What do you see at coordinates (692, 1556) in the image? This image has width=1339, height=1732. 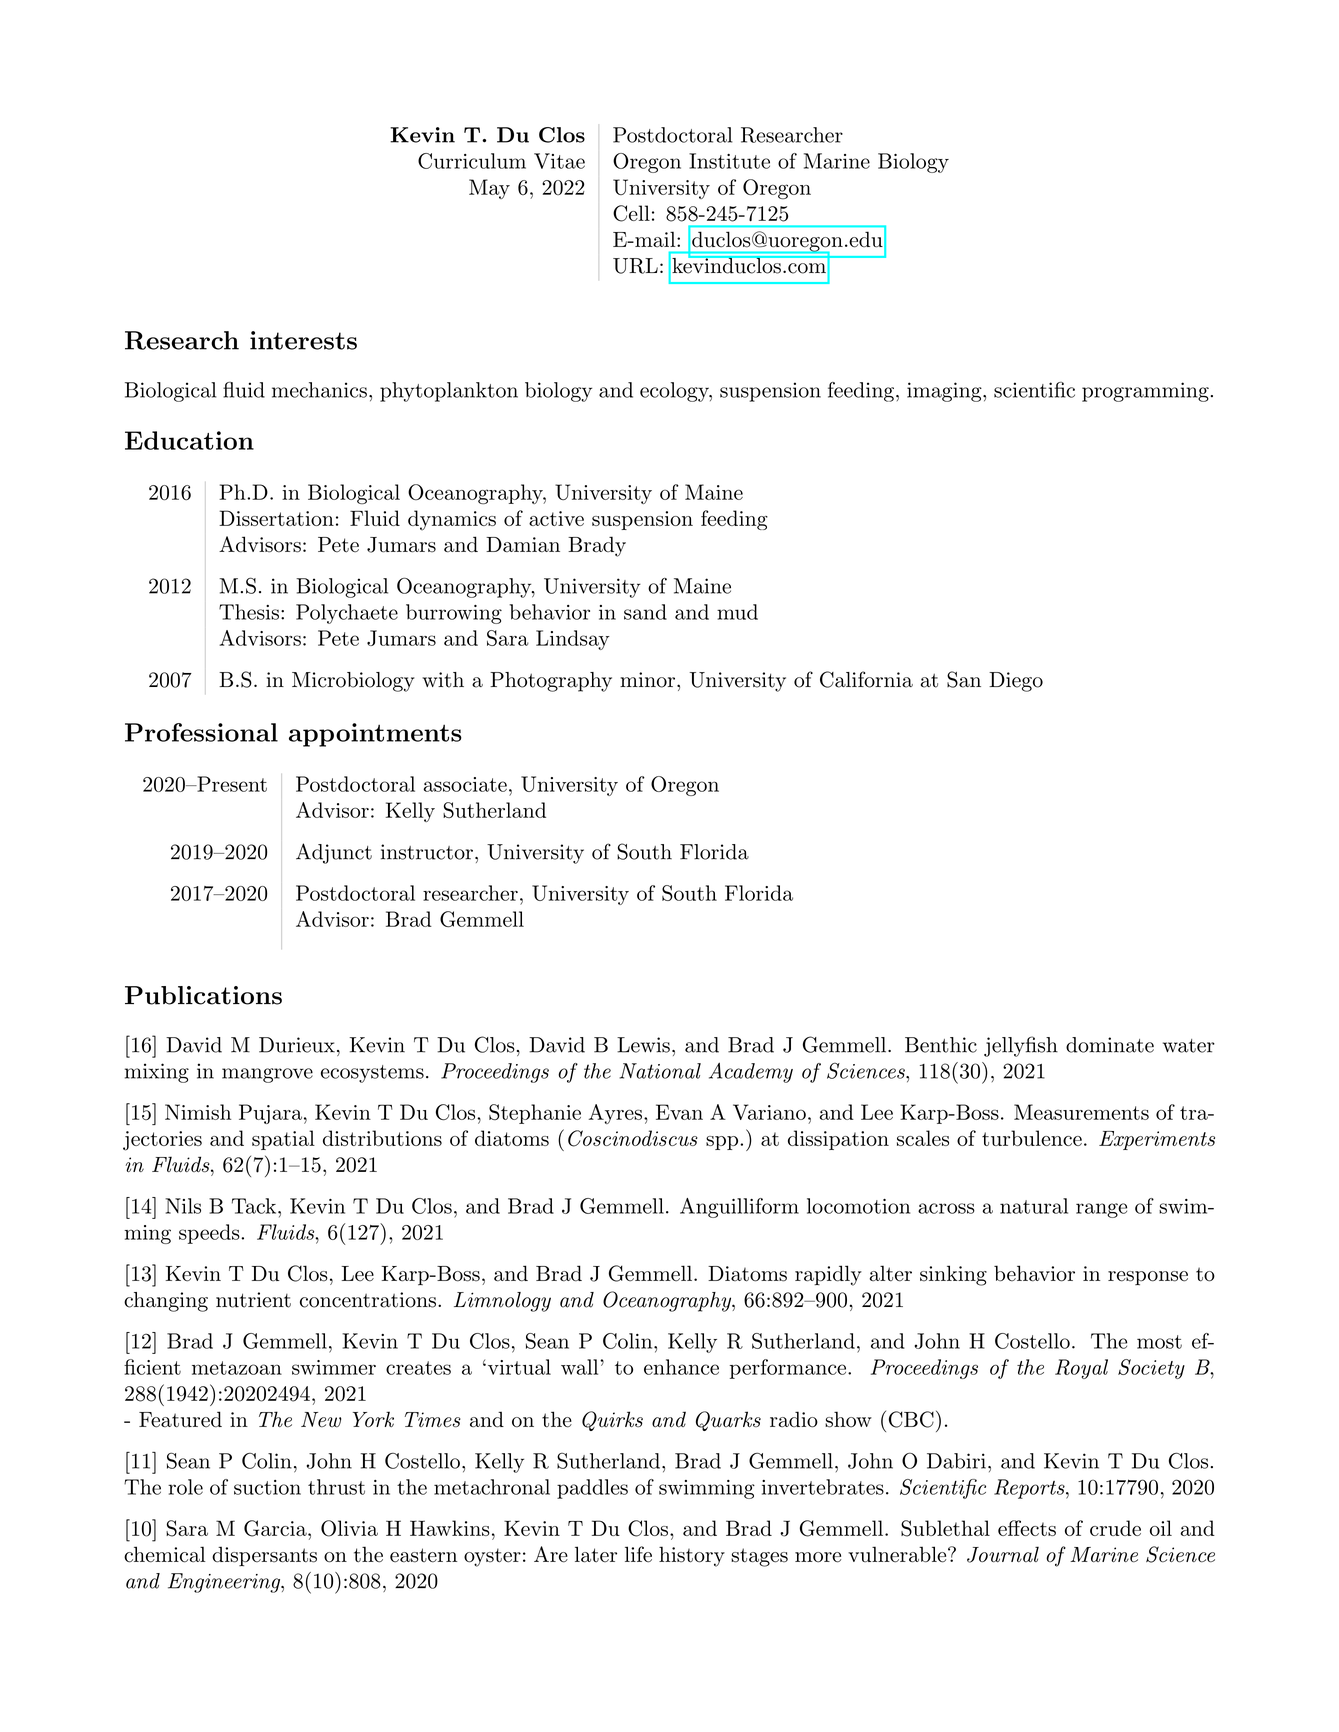 I see `history` at bounding box center [692, 1556].
